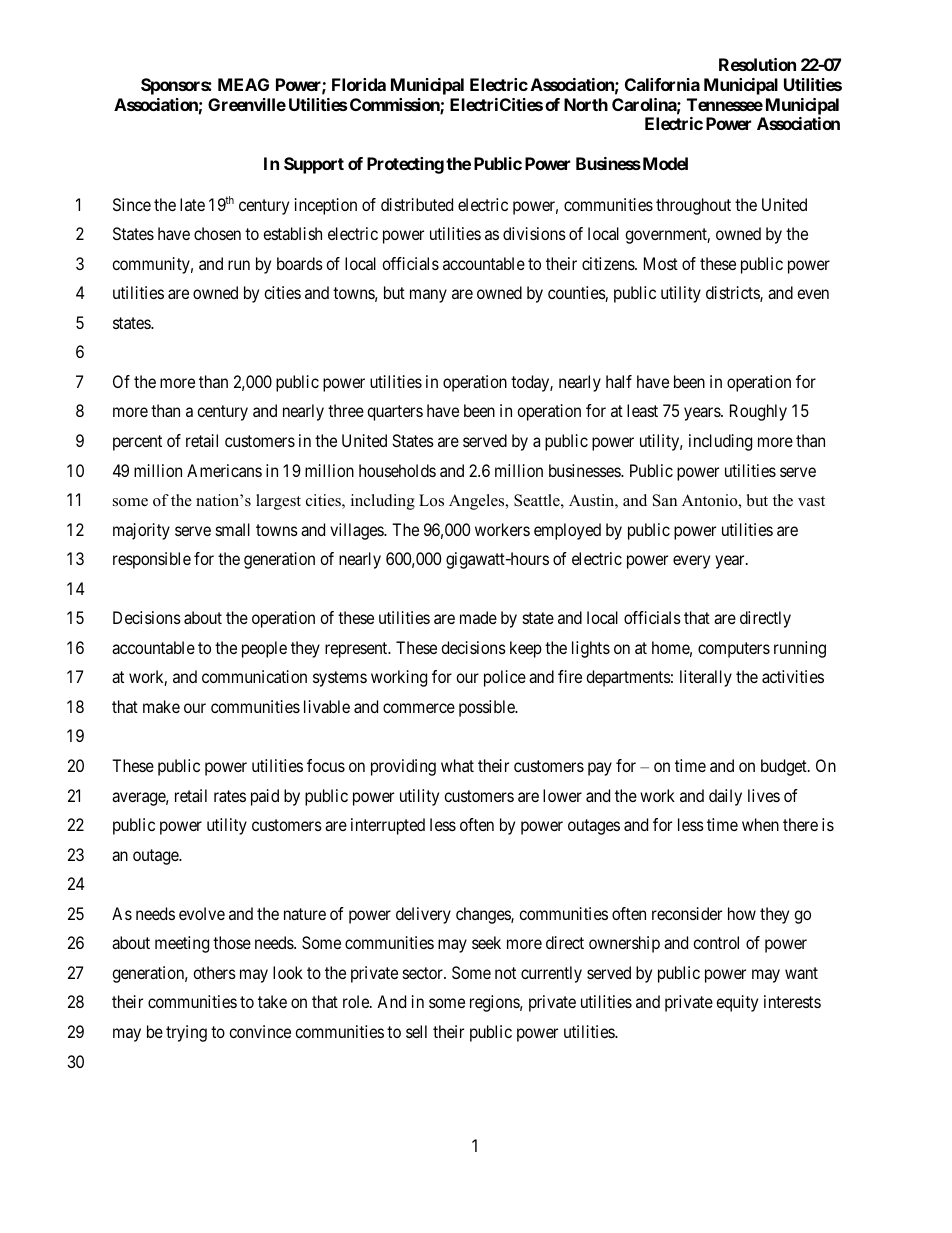 Image resolution: width=952 pixels, height=1233 pixels. Describe the element at coordinates (478, 617) in the document. I see `made` at that location.
